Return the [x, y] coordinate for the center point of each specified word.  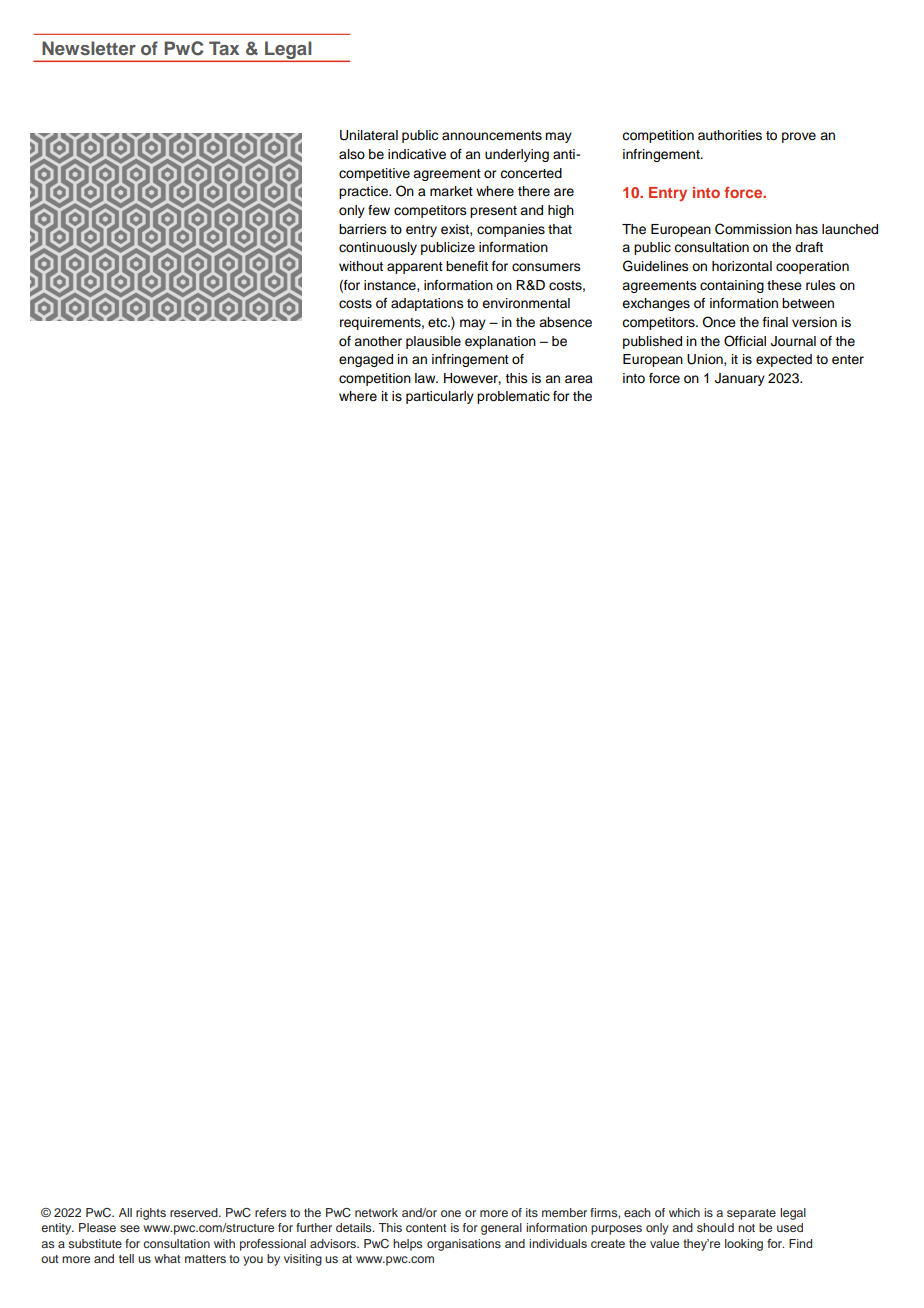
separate [751, 1214]
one [451, 1213]
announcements [492, 136]
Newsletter [89, 48]
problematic [513, 397]
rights [151, 1214]
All [125, 1212]
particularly [440, 397]
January [740, 379]
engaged [366, 360]
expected [784, 360]
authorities [730, 135]
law [426, 378]
